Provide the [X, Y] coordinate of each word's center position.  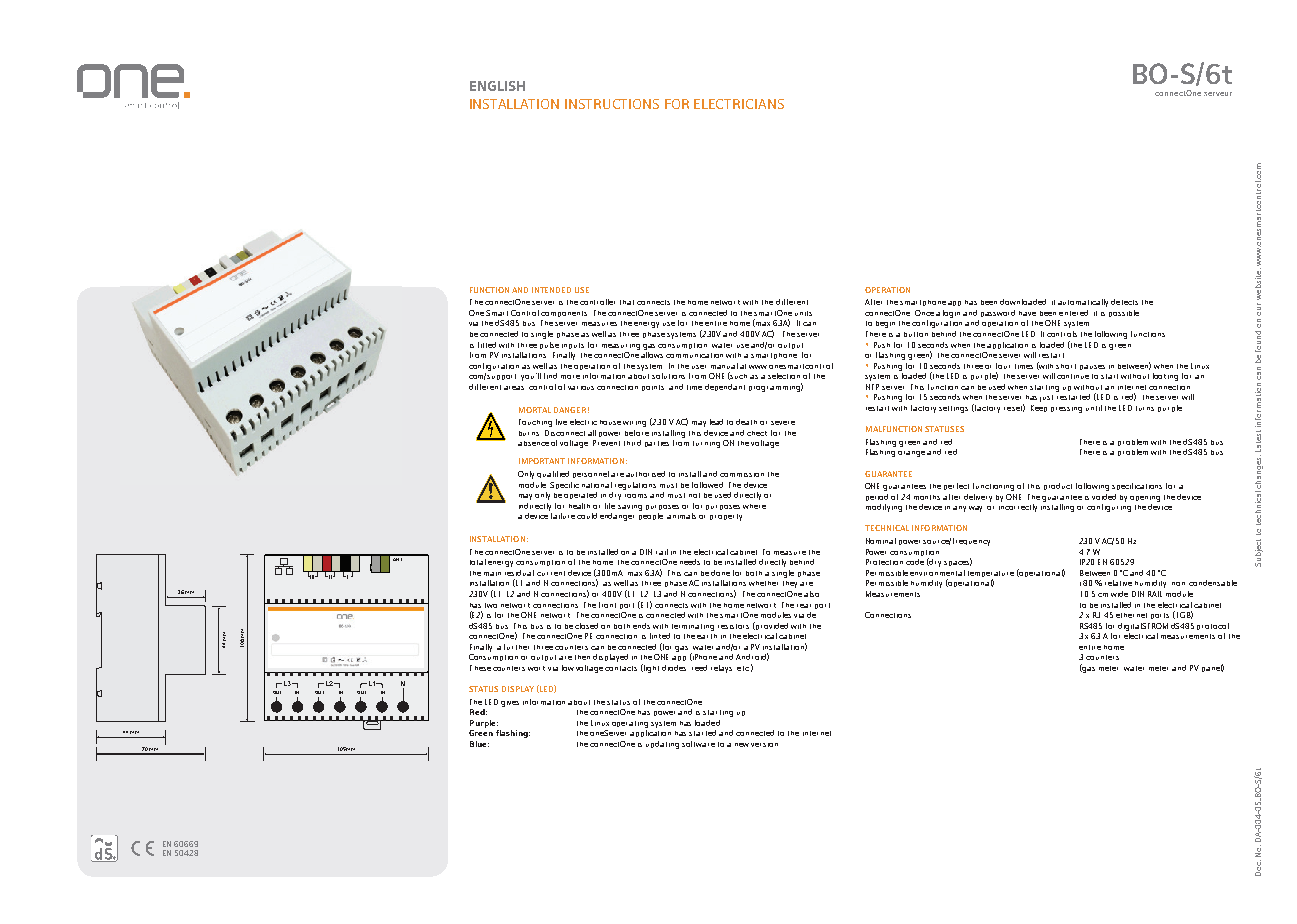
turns [1145, 408]
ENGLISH [497, 86]
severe [783, 423]
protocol [1213, 626]
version [764, 745]
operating [630, 724]
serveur [1218, 94]
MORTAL [535, 410]
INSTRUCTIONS [612, 104]
